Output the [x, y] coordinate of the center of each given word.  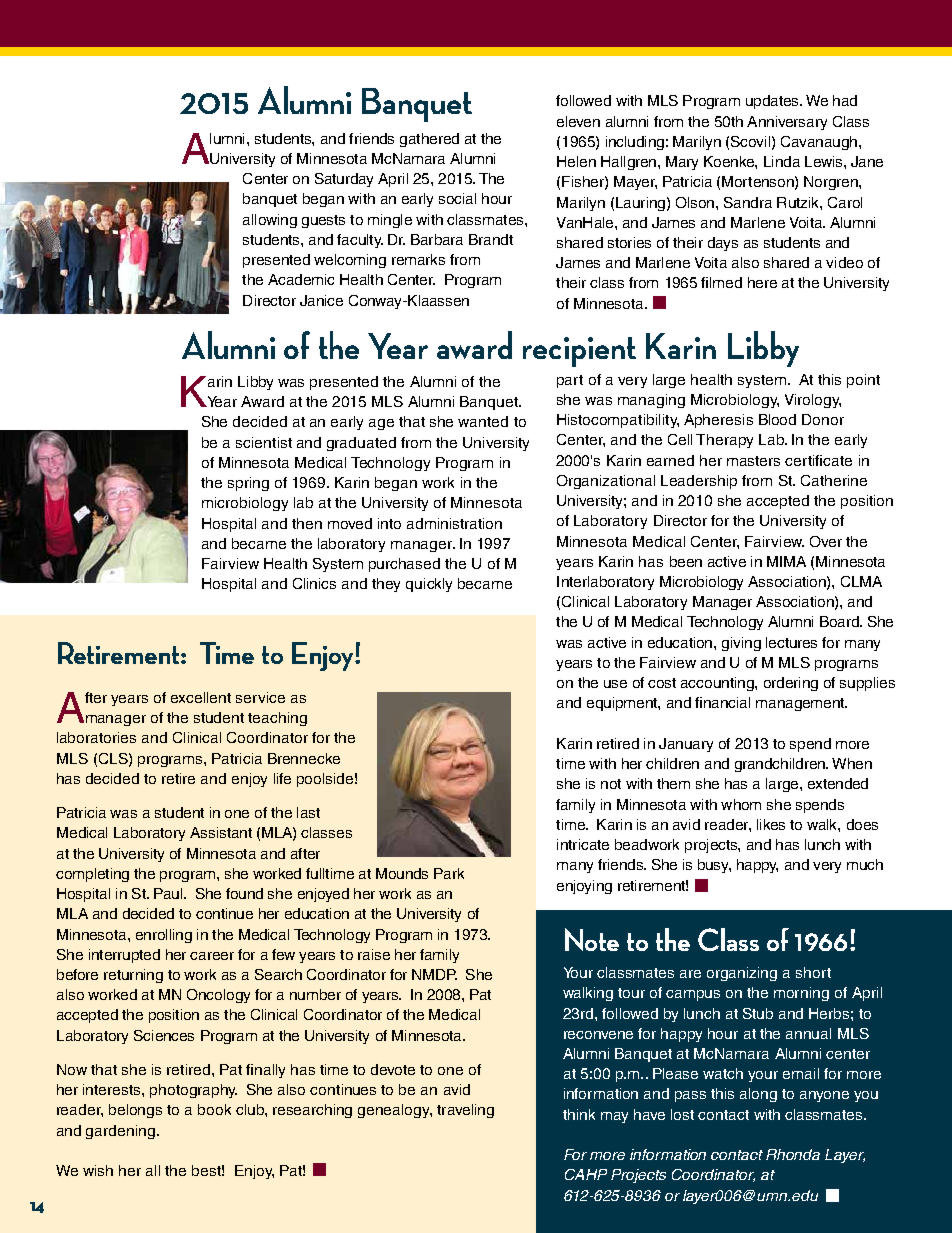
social [457, 198]
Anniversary [787, 123]
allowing [270, 221]
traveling [465, 1111]
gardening [120, 1132]
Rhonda [793, 1154]
